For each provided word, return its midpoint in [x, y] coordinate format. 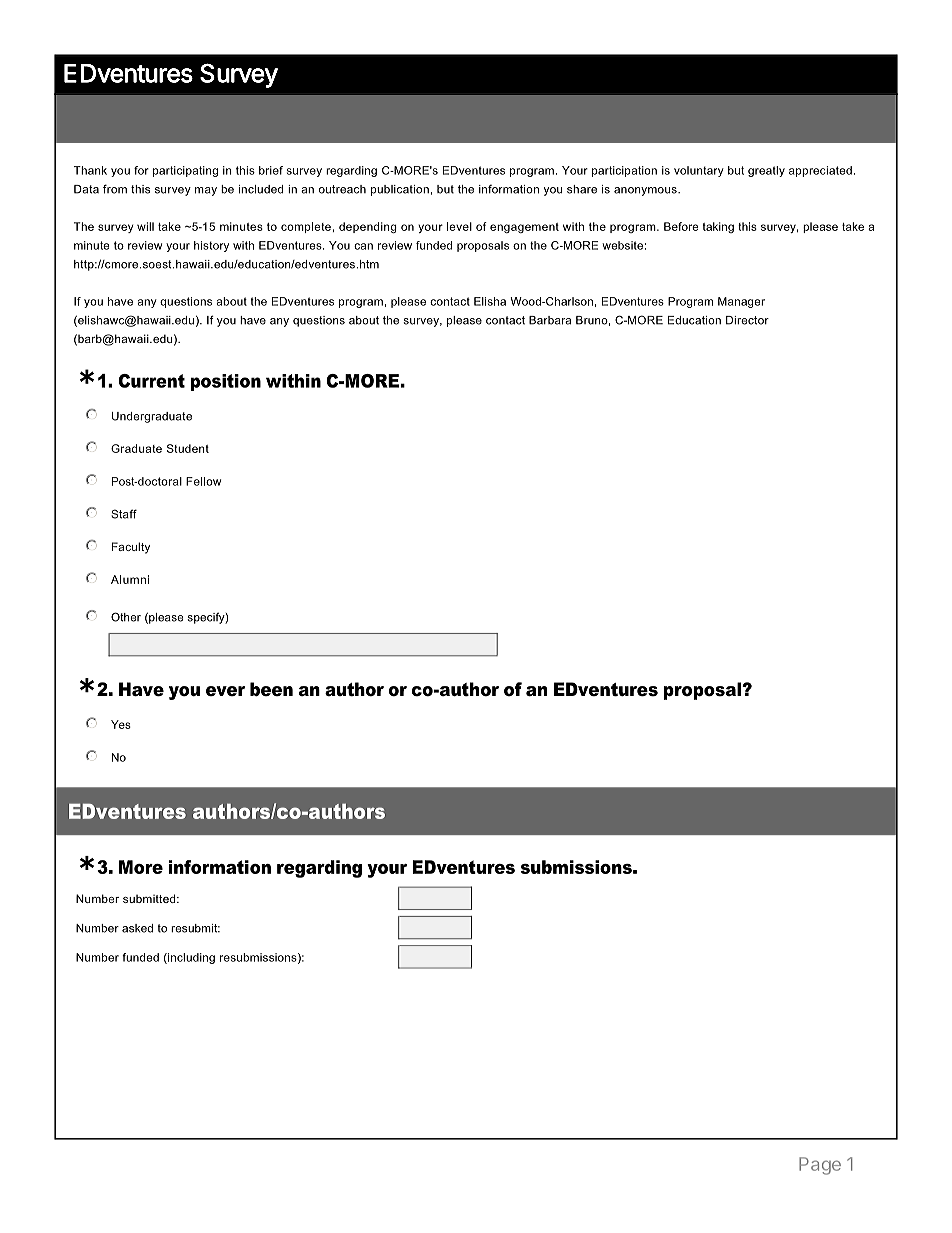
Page [820, 1166]
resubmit [195, 928]
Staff [124, 514]
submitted [150, 898]
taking [718, 227]
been [271, 689]
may [206, 191]
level [459, 226]
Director [747, 320]
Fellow [203, 481]
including [190, 958]
